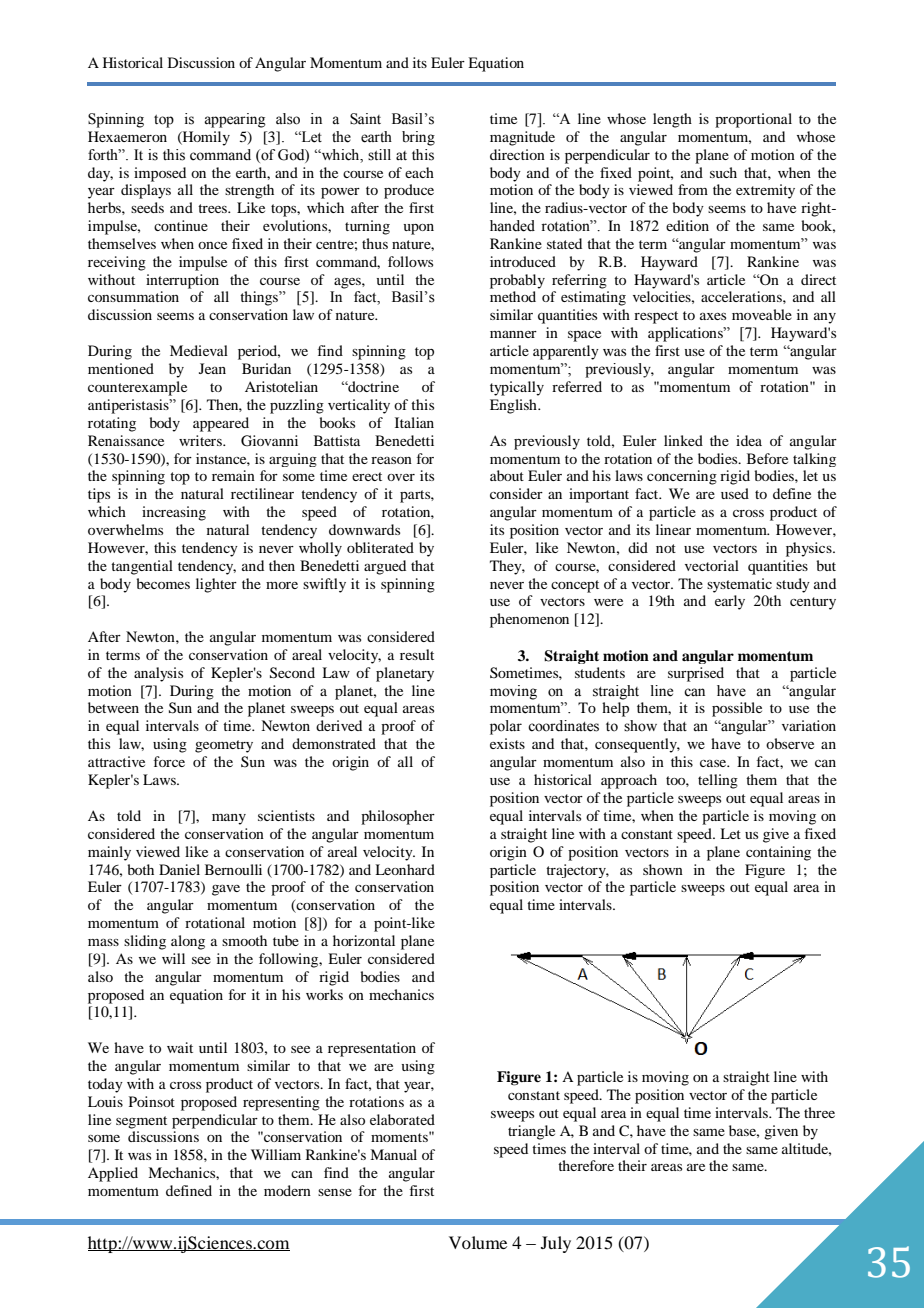 This screenshot has height=1308, width=924. I want to click on containing, so click(778, 853).
